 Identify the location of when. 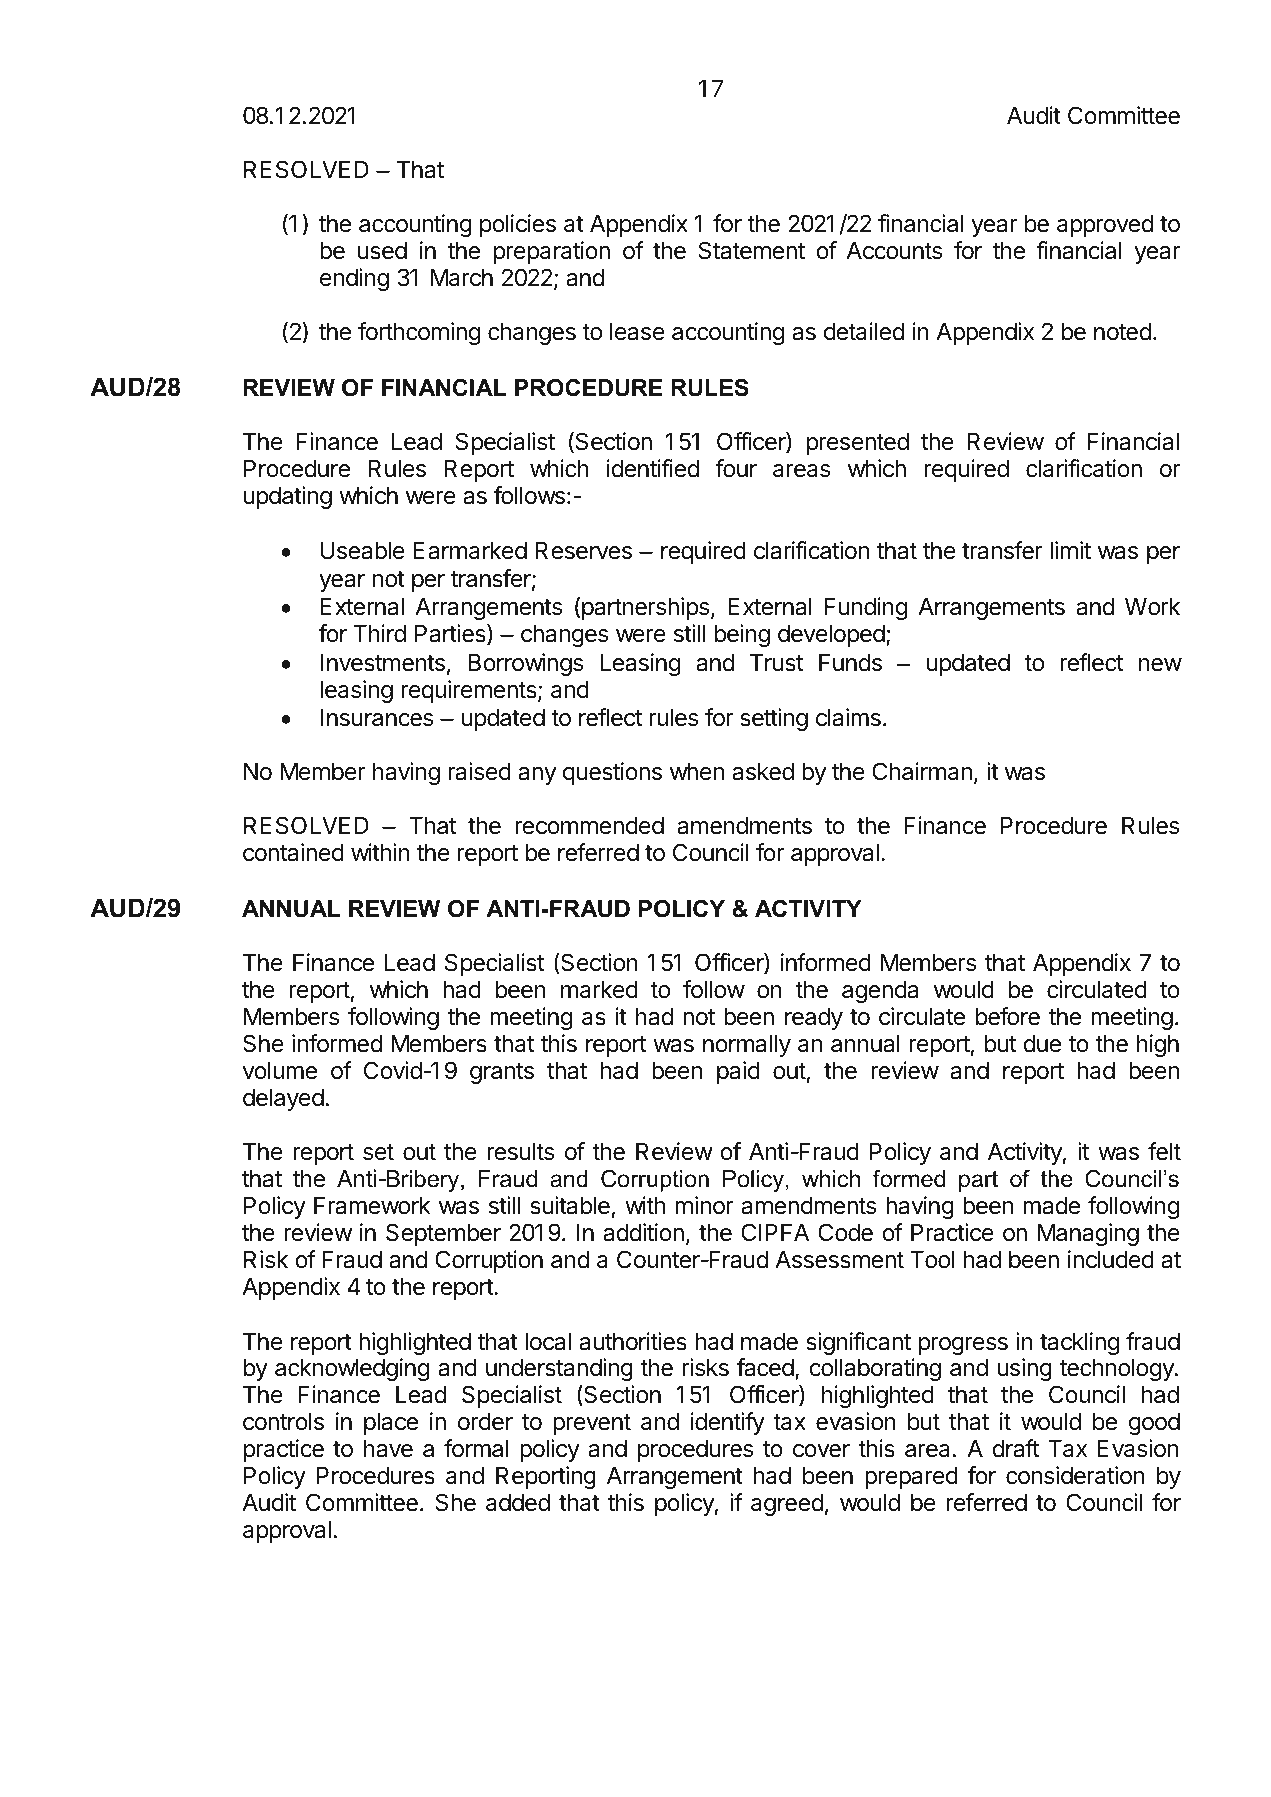
(697, 772).
